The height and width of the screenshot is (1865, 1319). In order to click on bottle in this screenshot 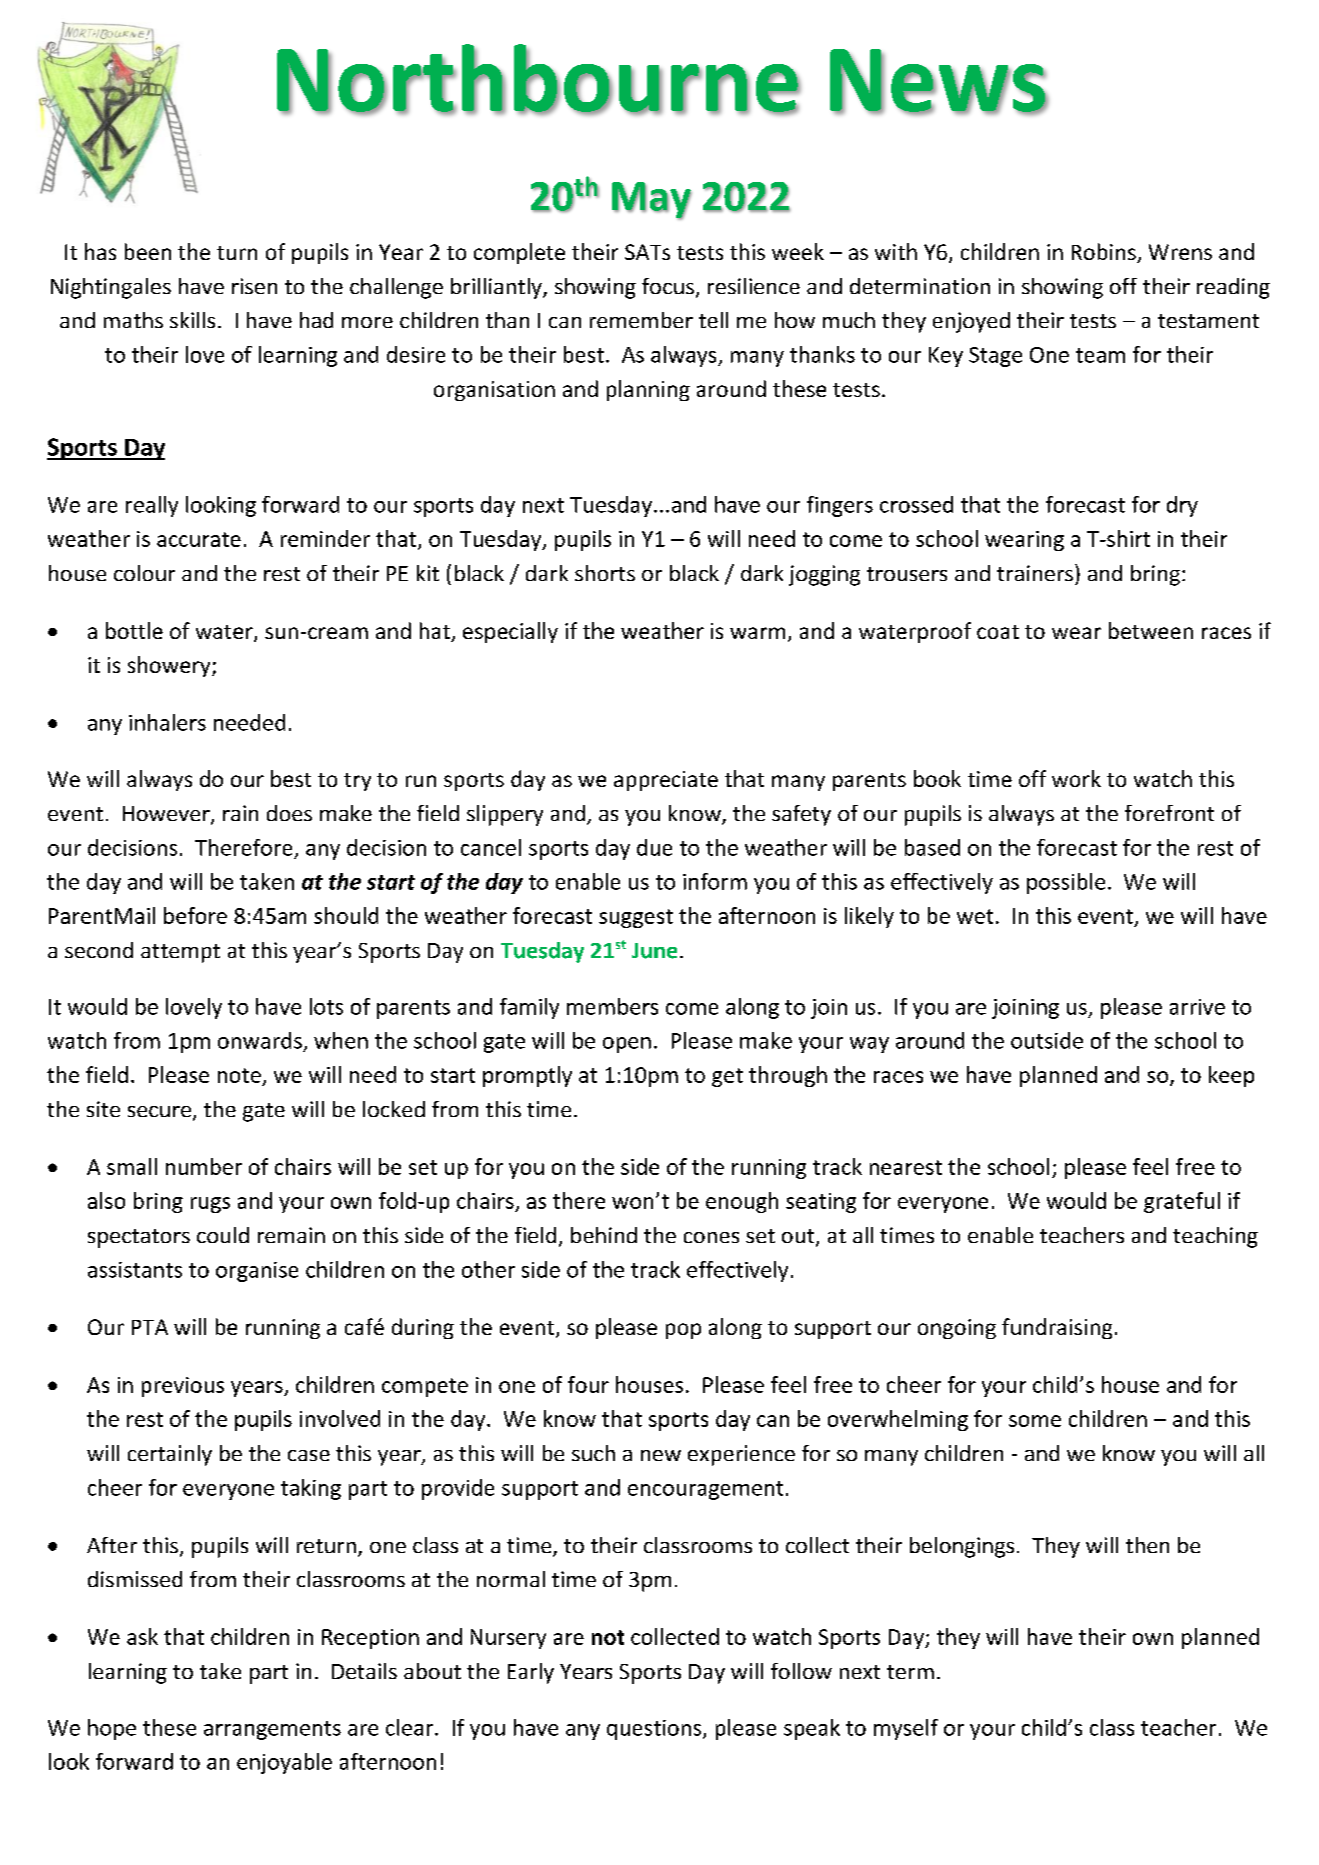, I will do `click(134, 630)`.
